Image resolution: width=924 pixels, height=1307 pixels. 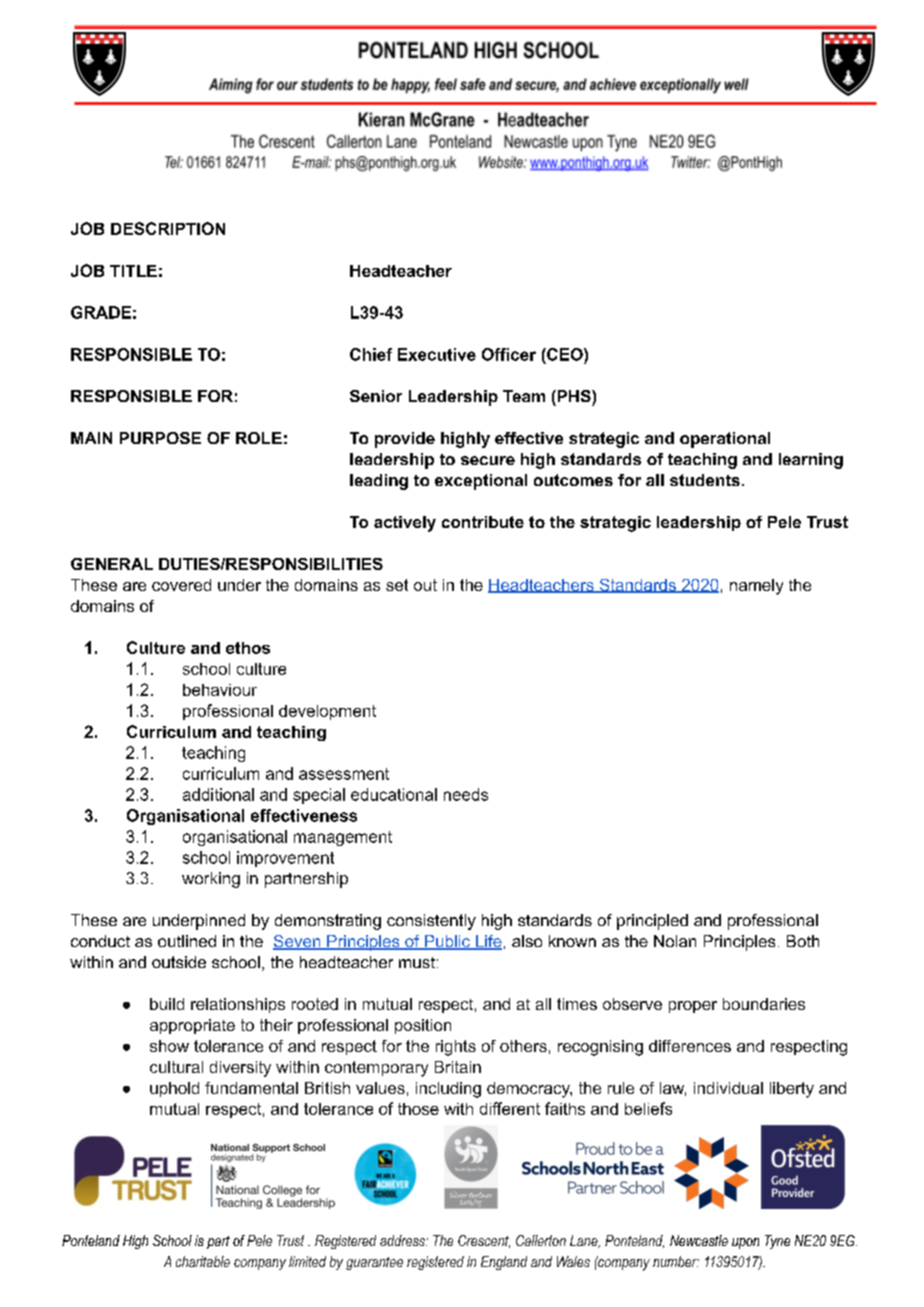 What do you see at coordinates (484, 1241) in the screenshot?
I see `Crescent` at bounding box center [484, 1241].
